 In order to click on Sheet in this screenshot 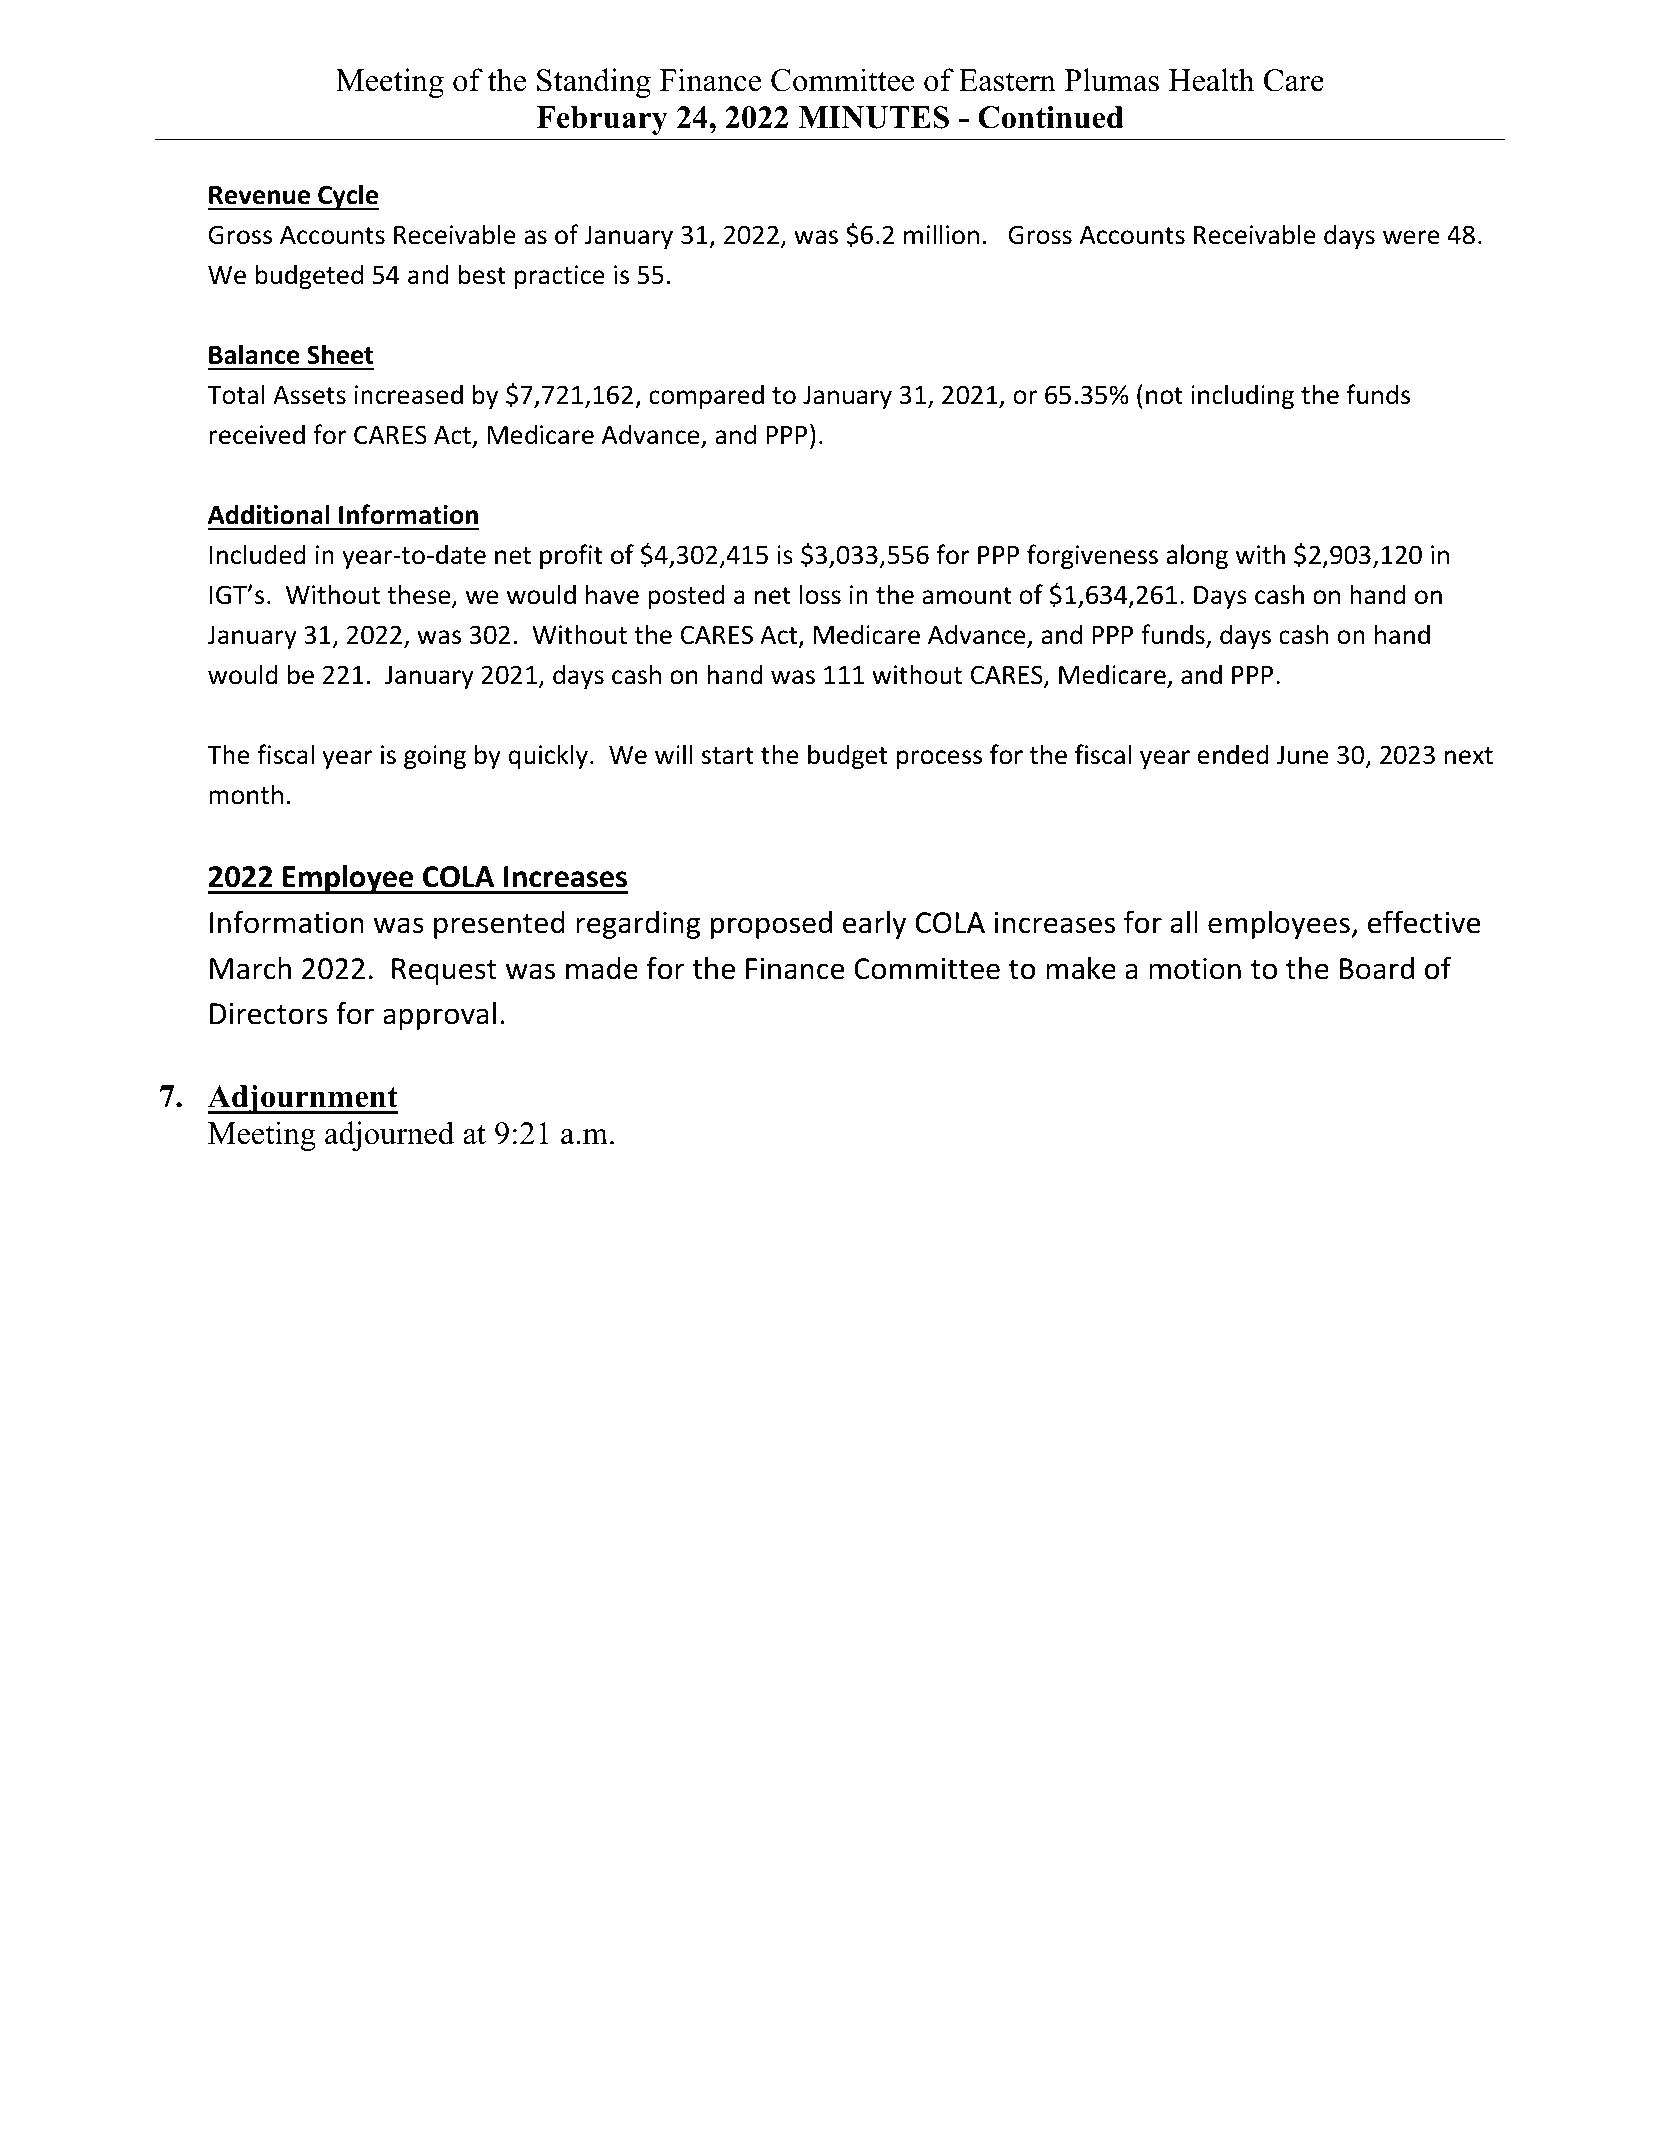, I will do `click(340, 354)`.
